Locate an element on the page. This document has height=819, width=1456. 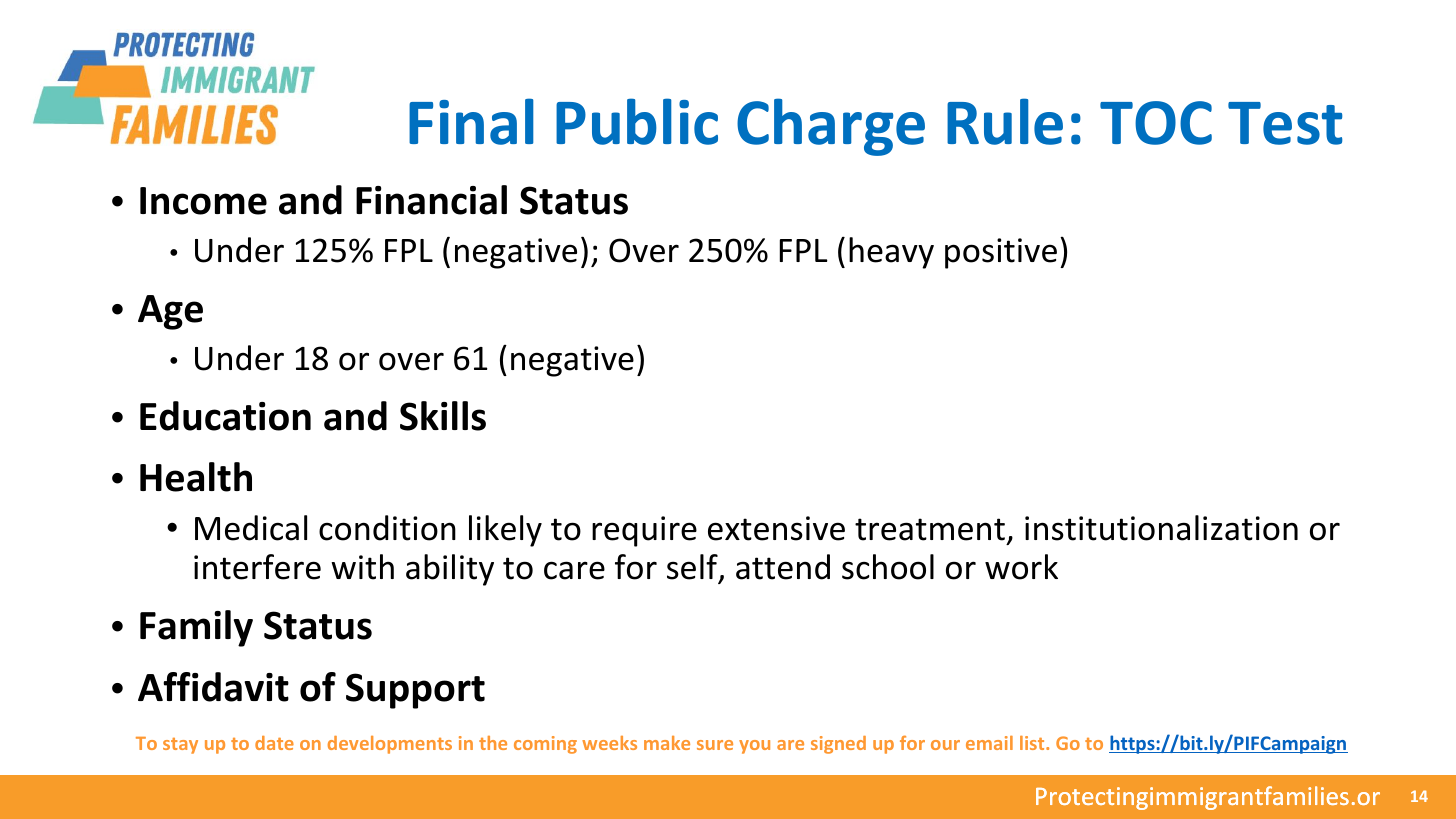
Education is located at coordinates (225, 416).
